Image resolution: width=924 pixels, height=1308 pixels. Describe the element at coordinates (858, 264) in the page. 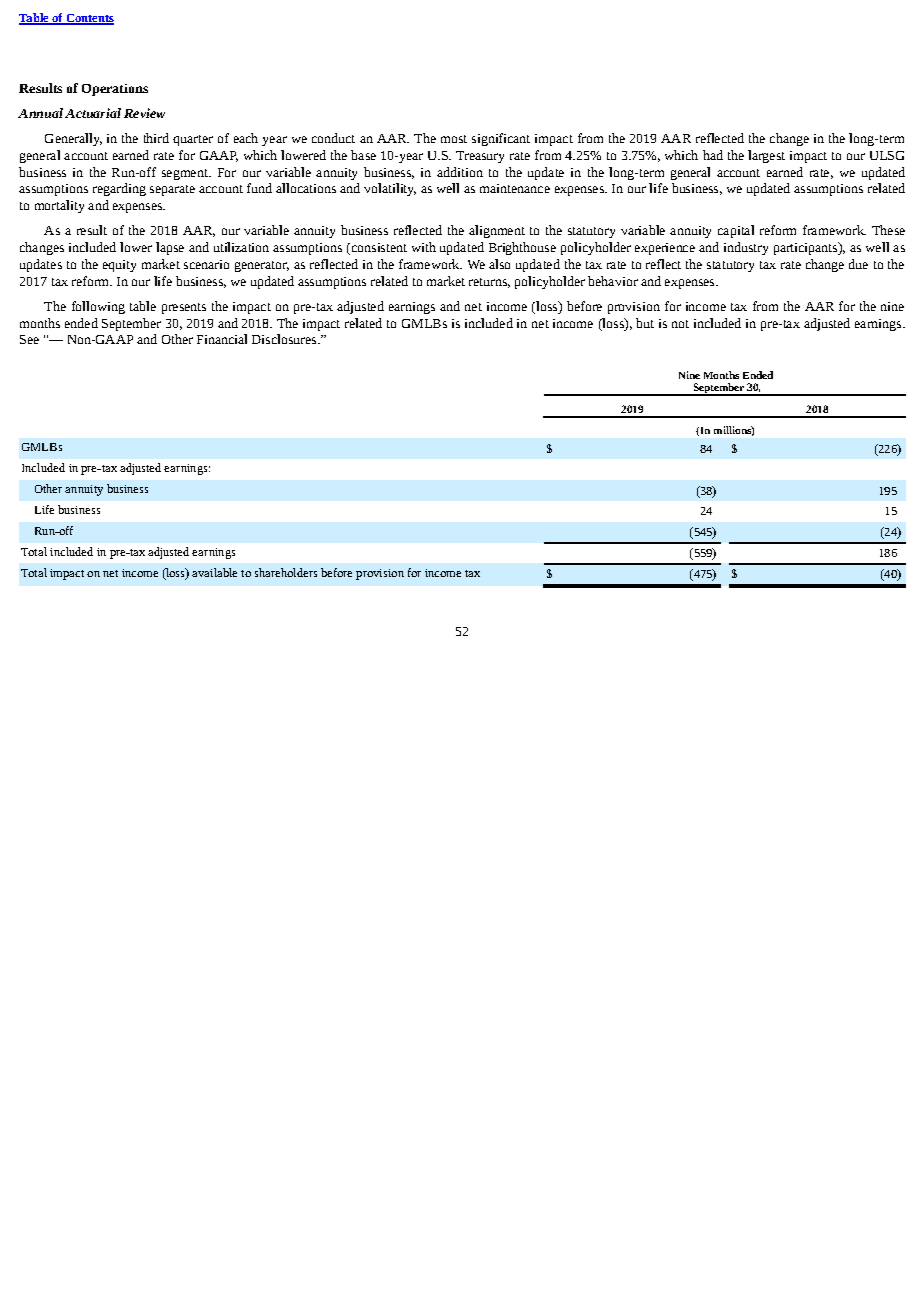

I see `due` at that location.
